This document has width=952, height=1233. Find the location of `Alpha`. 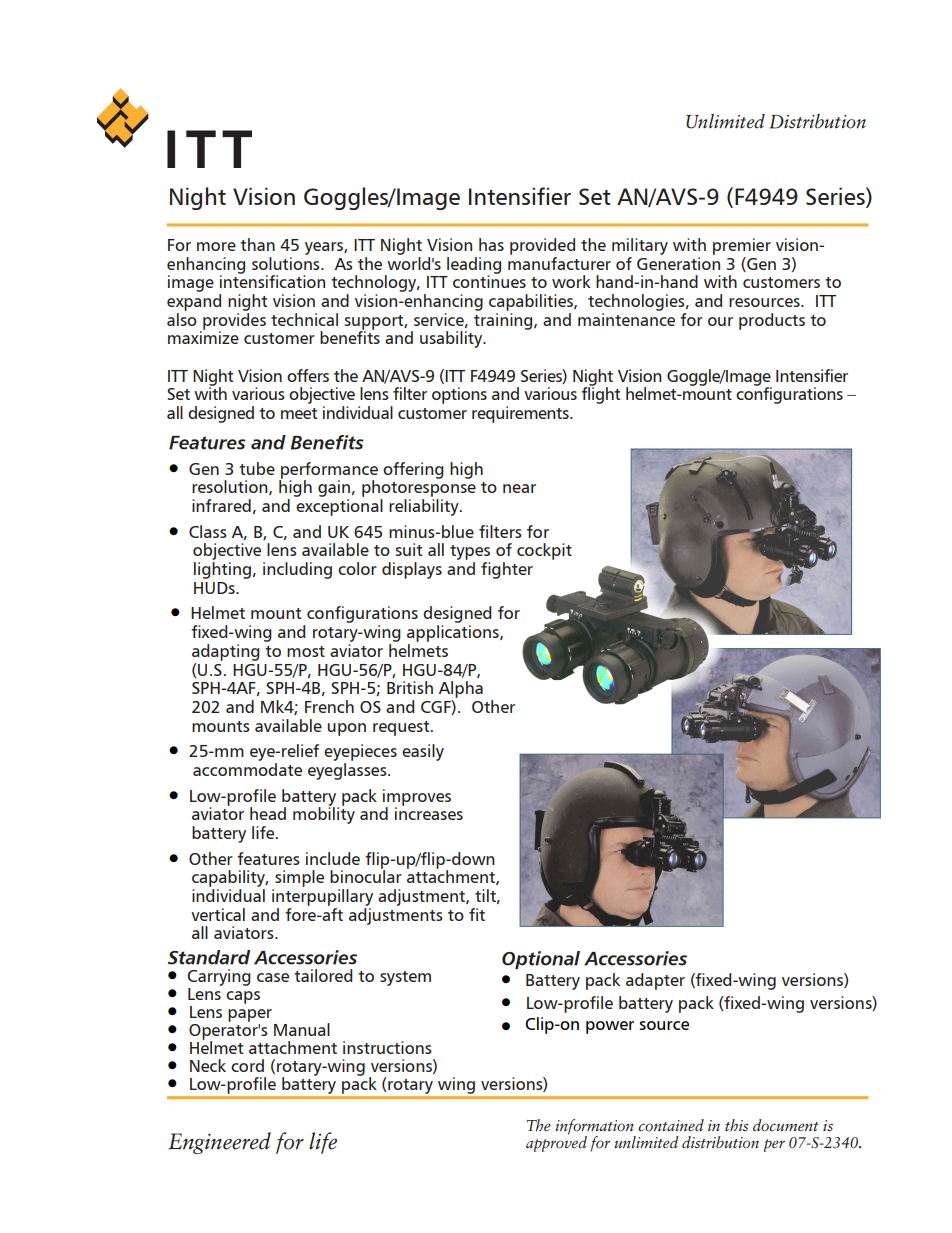

Alpha is located at coordinates (461, 689).
